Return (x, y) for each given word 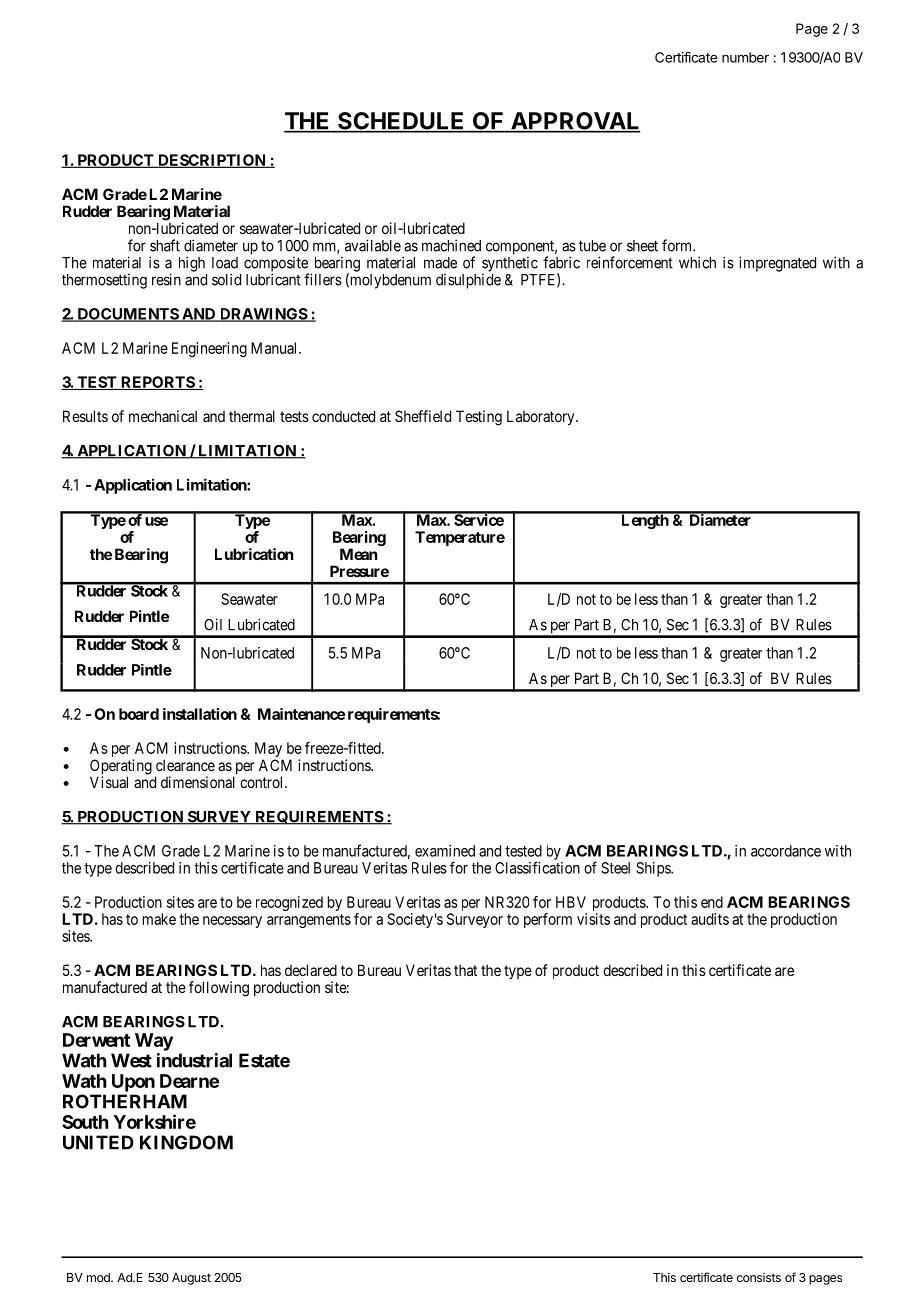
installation (200, 714)
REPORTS (157, 383)
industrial (194, 1060)
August (191, 1279)
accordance (786, 851)
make (159, 919)
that (465, 970)
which (697, 262)
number (745, 57)
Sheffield (423, 416)
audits (710, 919)
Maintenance (301, 714)
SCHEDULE (401, 122)
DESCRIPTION (212, 161)
